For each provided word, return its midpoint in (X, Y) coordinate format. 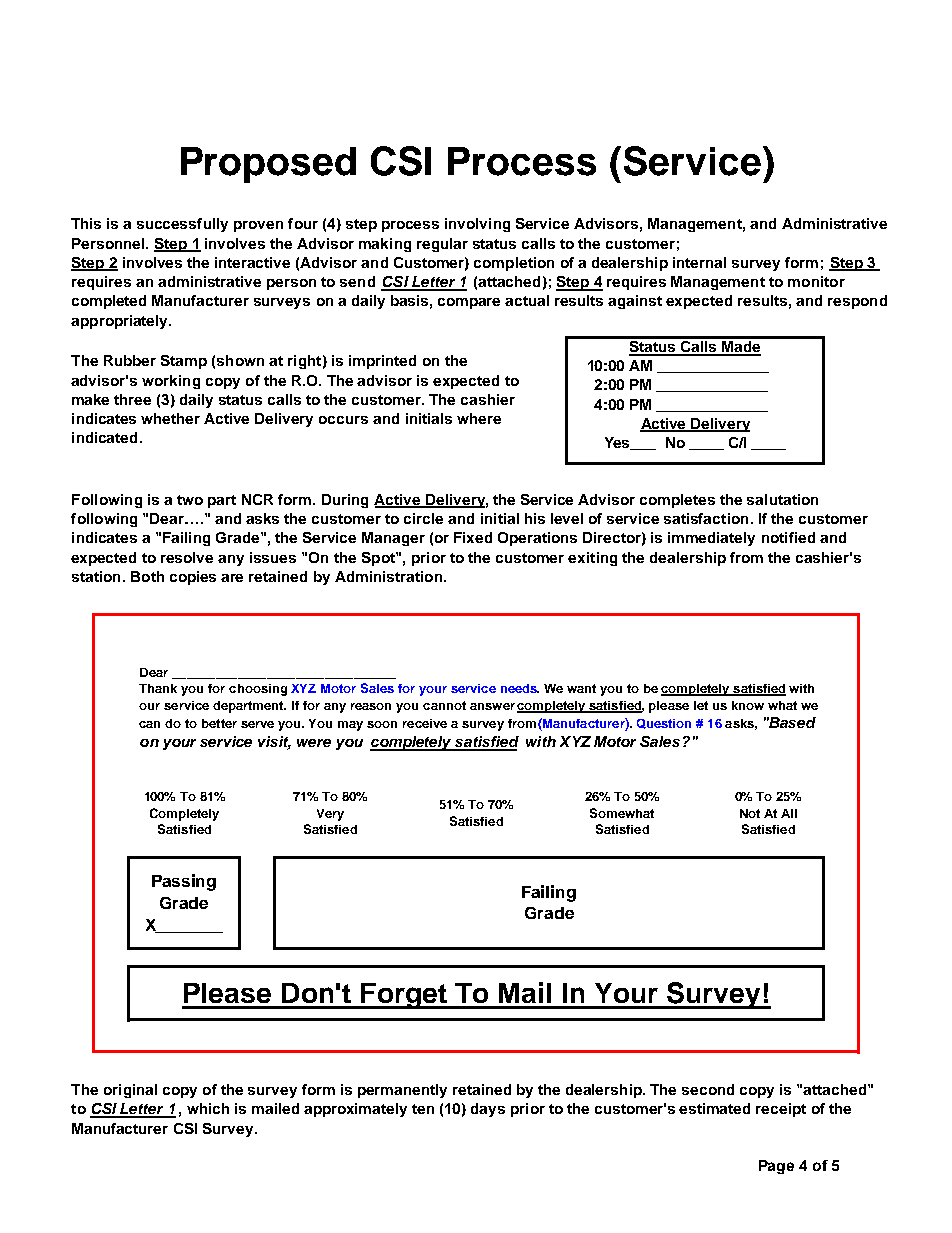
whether (170, 418)
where (479, 418)
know (748, 705)
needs (520, 688)
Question (664, 724)
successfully (182, 225)
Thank (158, 688)
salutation (782, 499)
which (208, 1108)
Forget (404, 996)
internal (699, 262)
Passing (184, 882)
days (488, 1110)
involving (477, 225)
